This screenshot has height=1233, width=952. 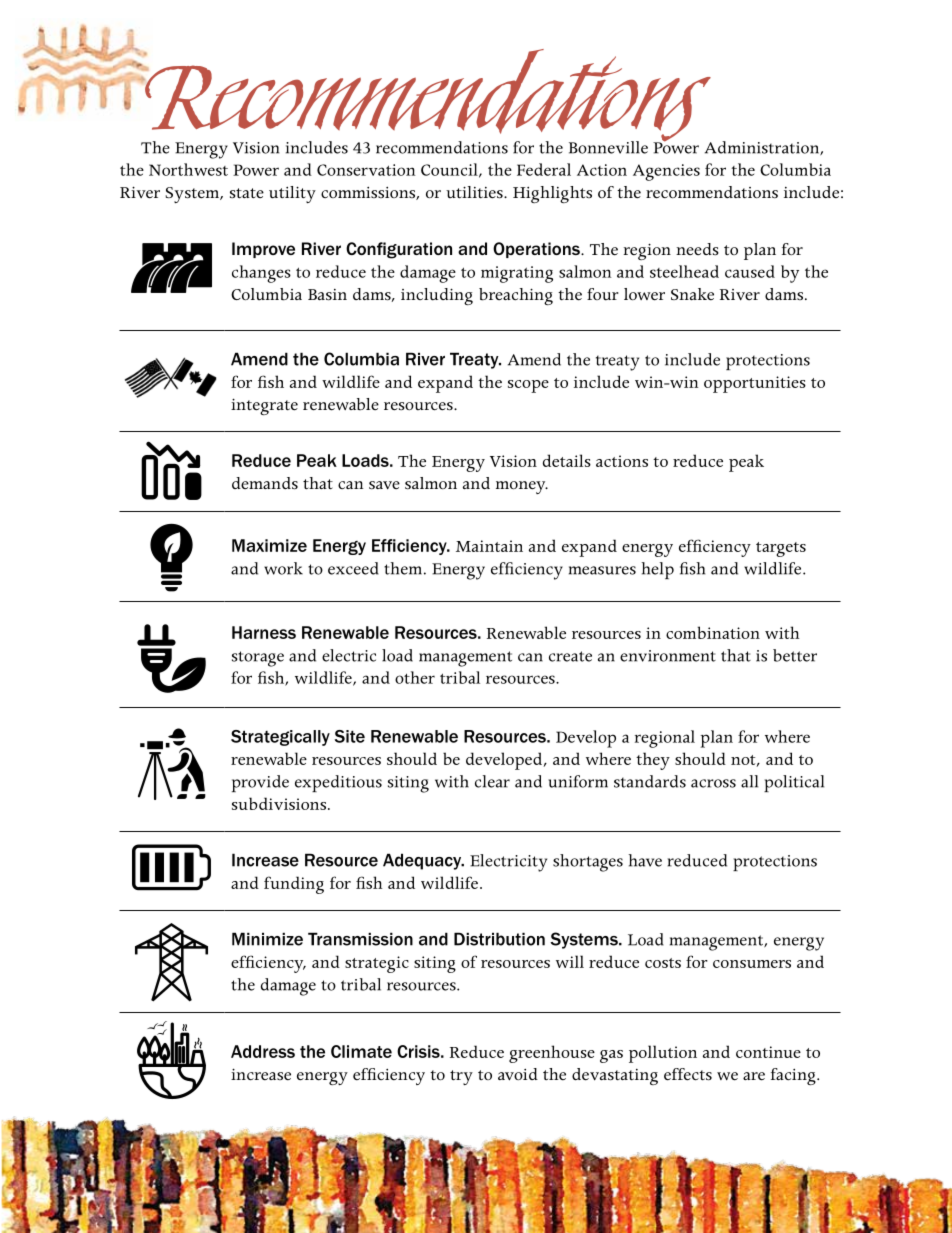 What do you see at coordinates (260, 783) in the screenshot?
I see `provide` at bounding box center [260, 783].
